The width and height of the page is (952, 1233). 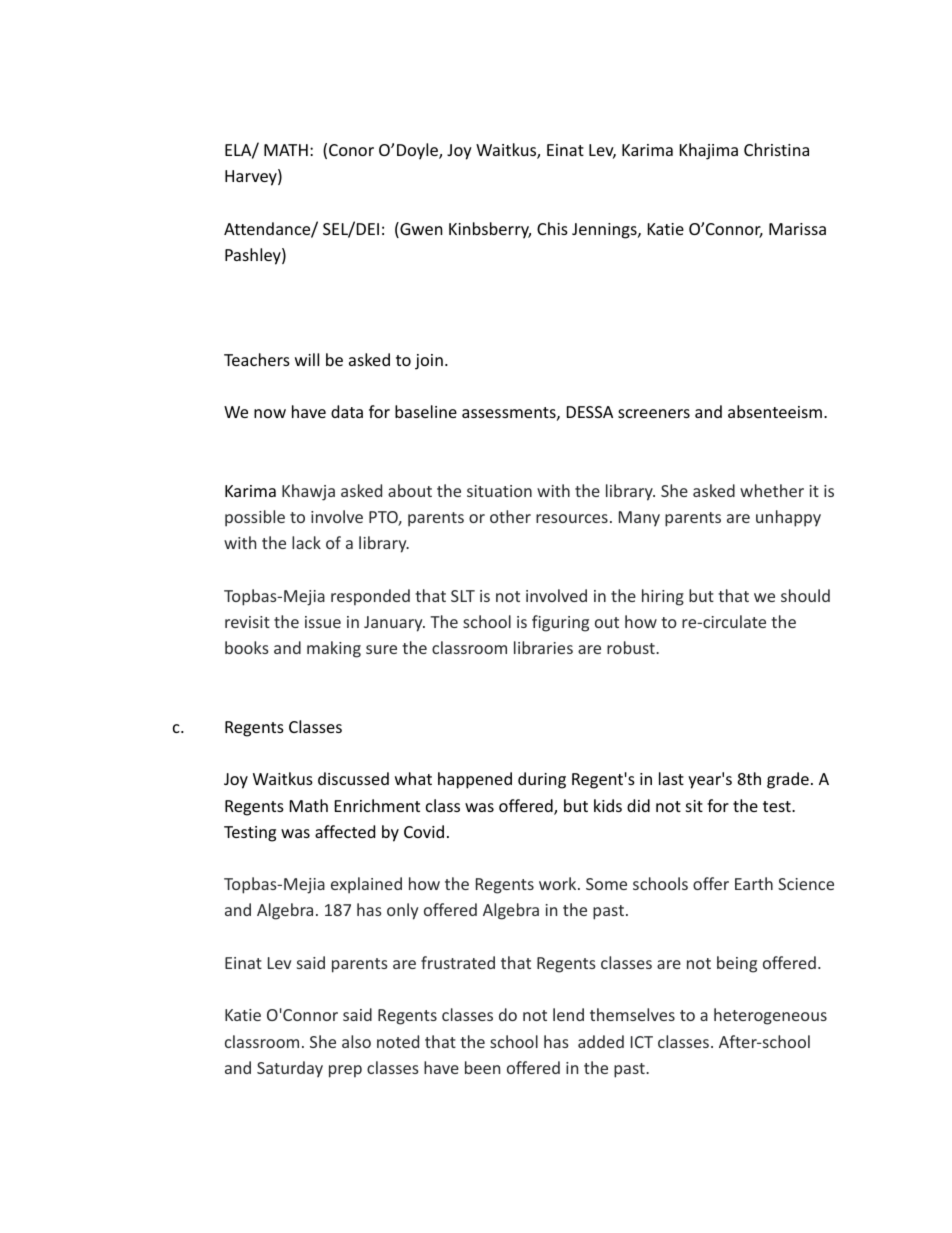 What do you see at coordinates (290, 1069) in the page?
I see `Saturday` at bounding box center [290, 1069].
